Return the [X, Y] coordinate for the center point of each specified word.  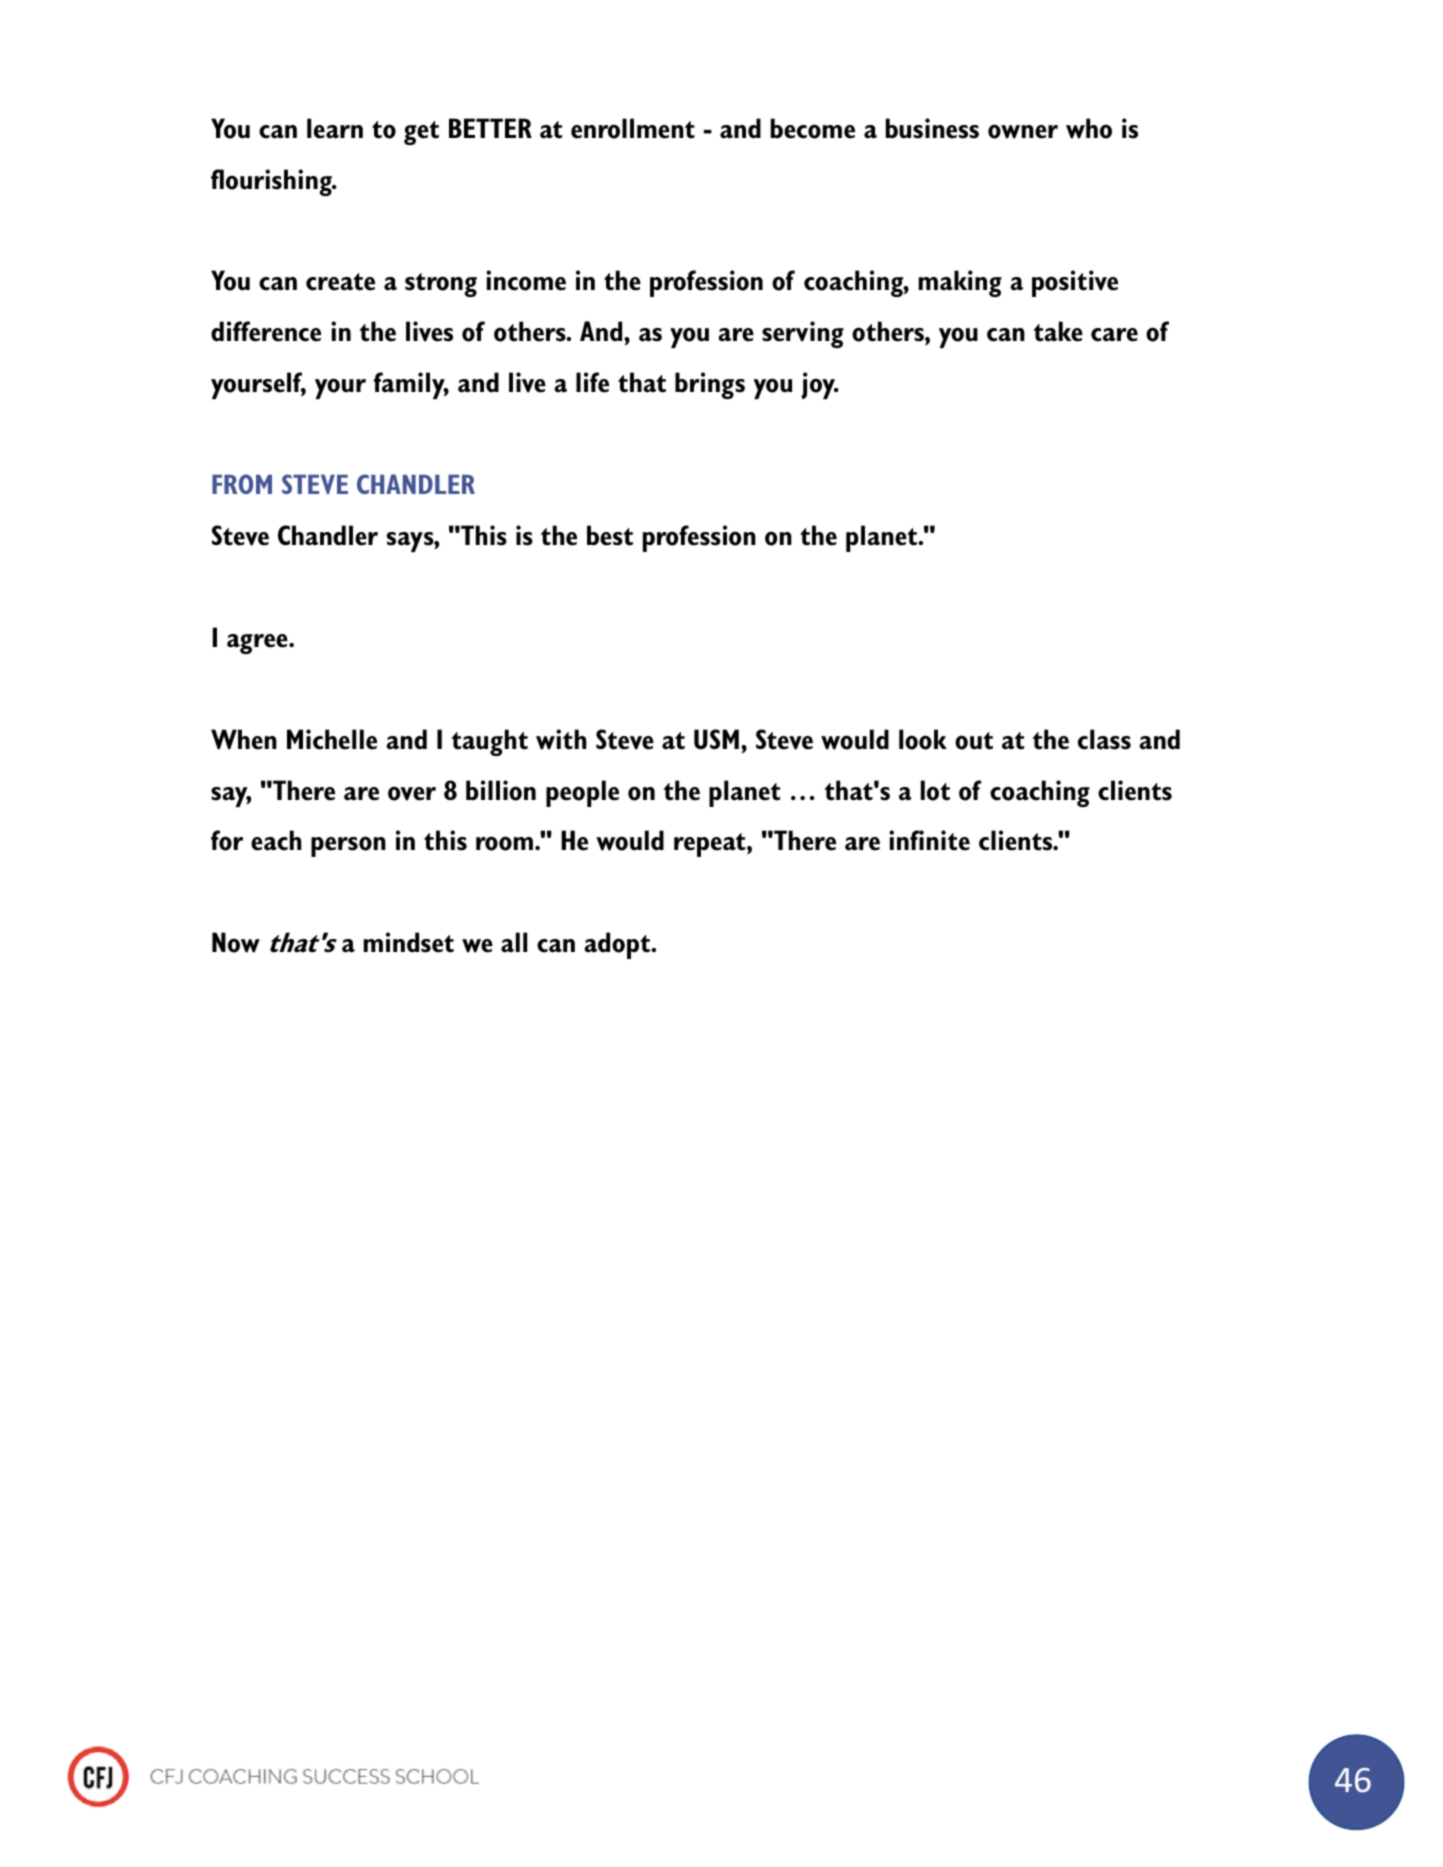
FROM [242, 484]
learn [335, 128]
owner [1023, 131]
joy [819, 385]
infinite [929, 840]
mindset [409, 942]
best [610, 535]
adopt [618, 945]
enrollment [633, 128]
